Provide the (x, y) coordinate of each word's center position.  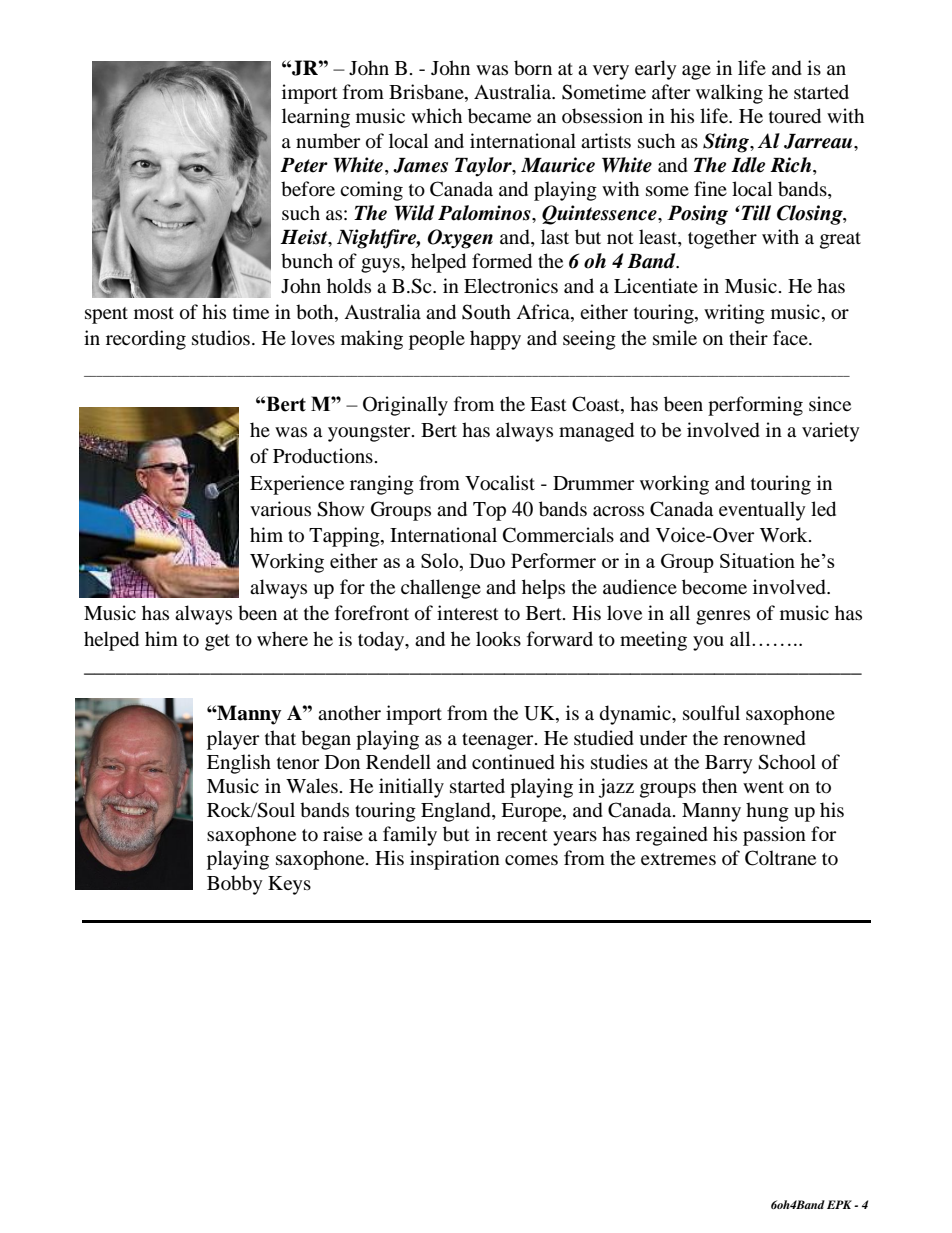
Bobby (235, 885)
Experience (297, 485)
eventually (762, 511)
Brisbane (427, 93)
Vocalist (500, 483)
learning (316, 118)
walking (729, 94)
